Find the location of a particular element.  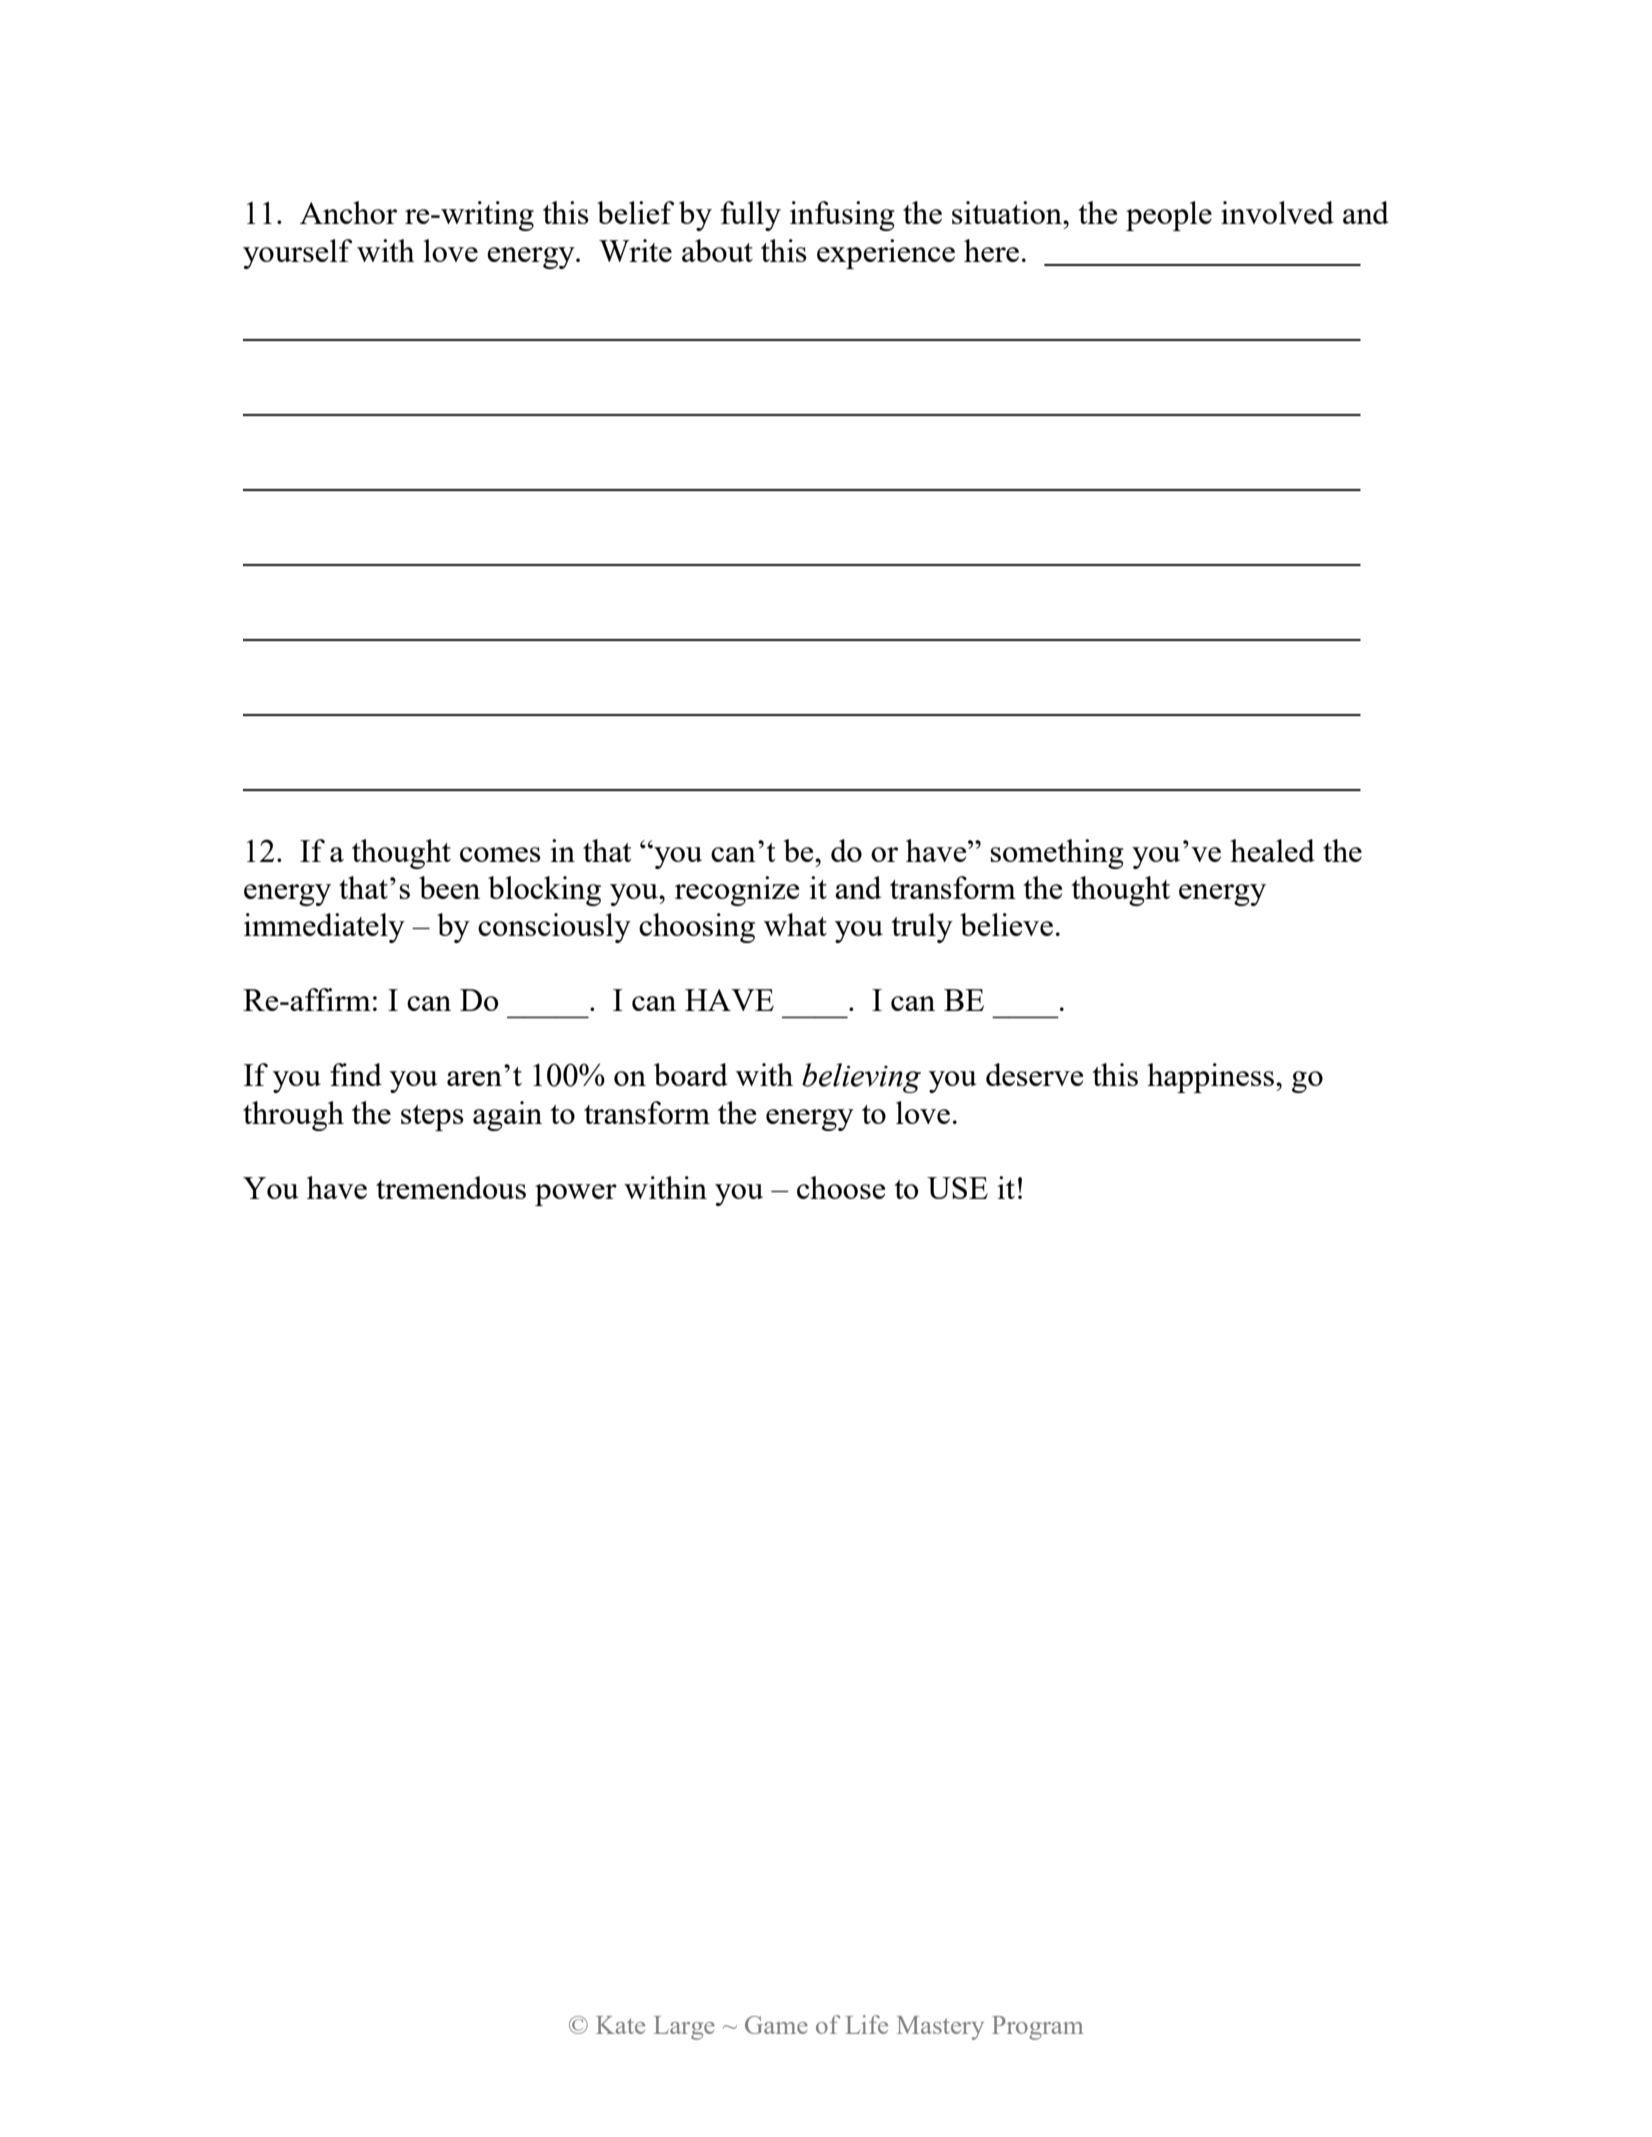

Kate is located at coordinates (620, 2025).
